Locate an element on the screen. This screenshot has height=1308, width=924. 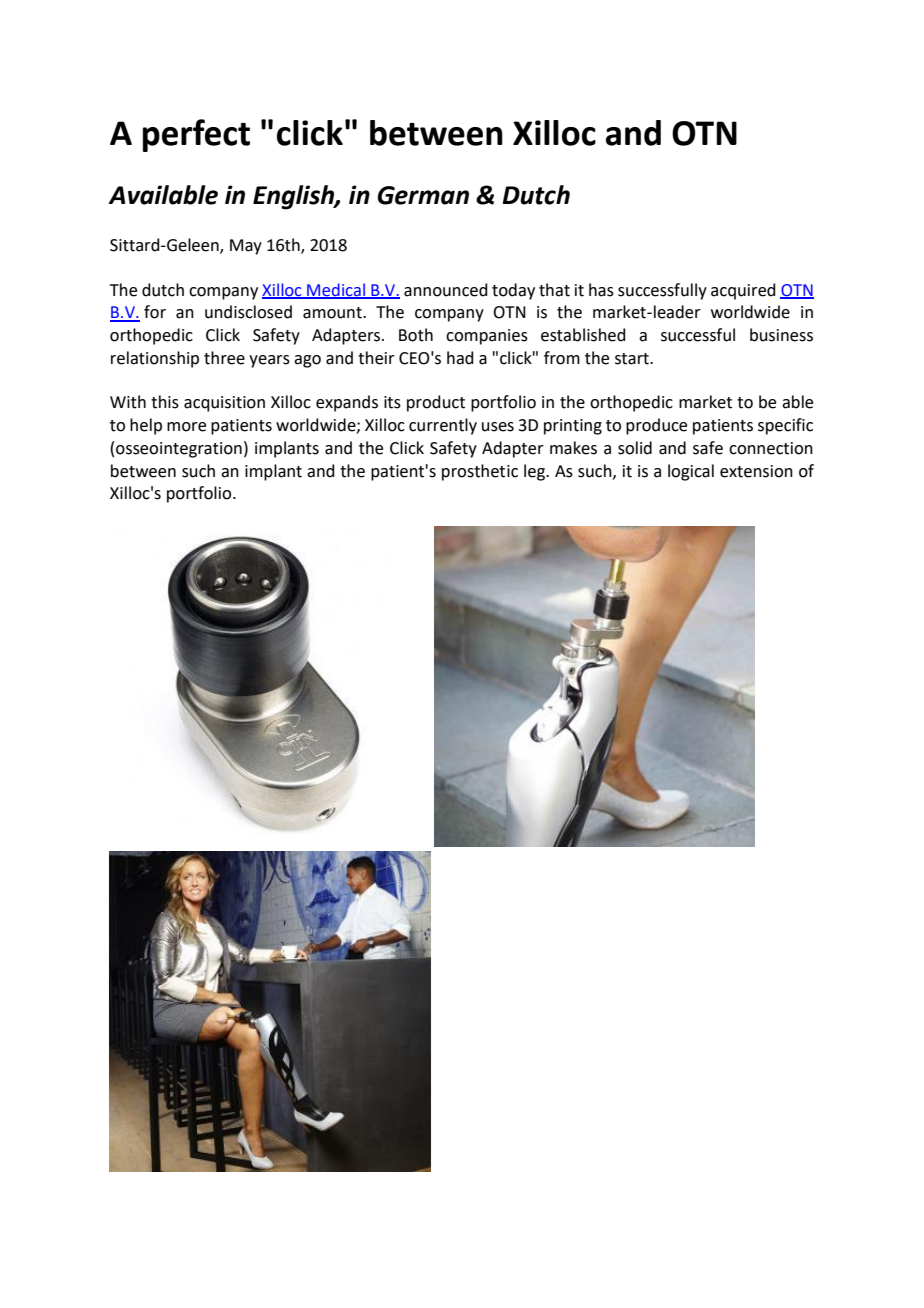
May is located at coordinates (246, 247).
